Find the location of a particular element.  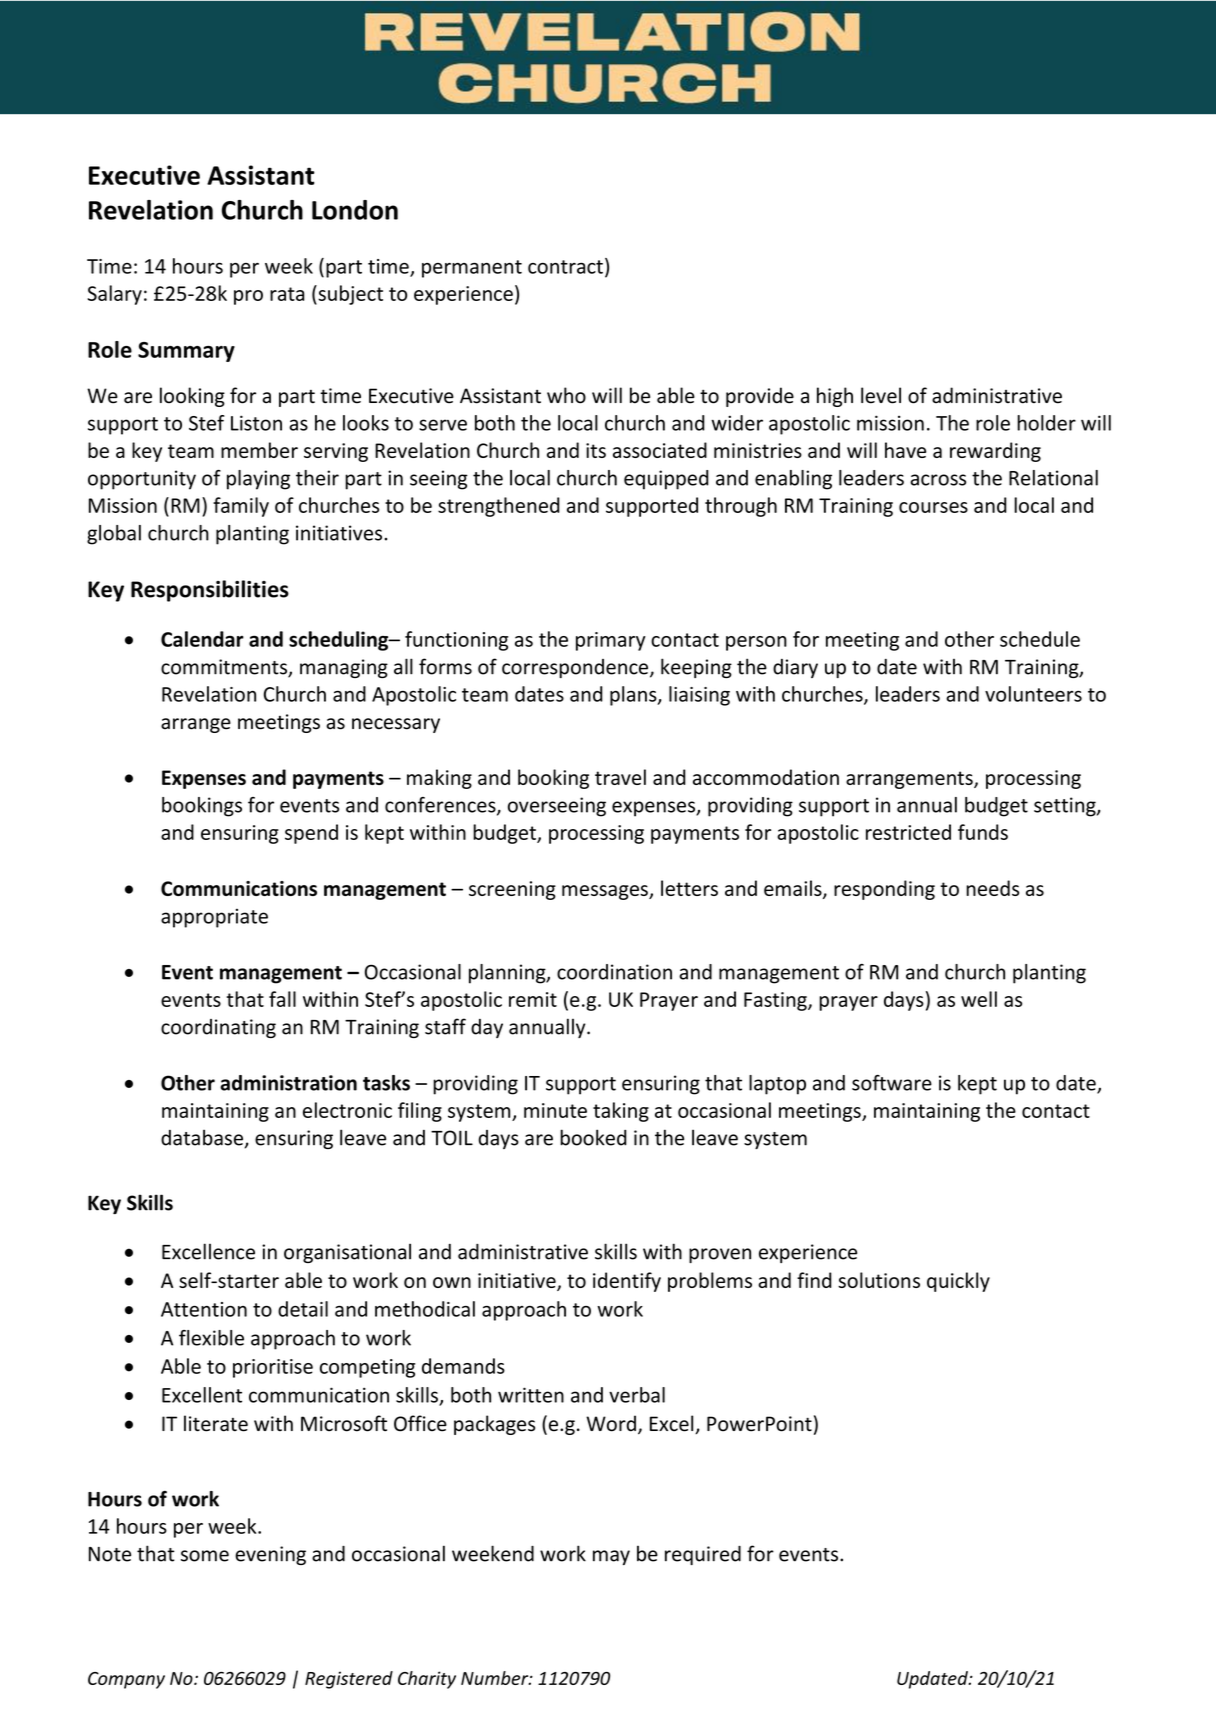

contract is located at coordinates (565, 267).
